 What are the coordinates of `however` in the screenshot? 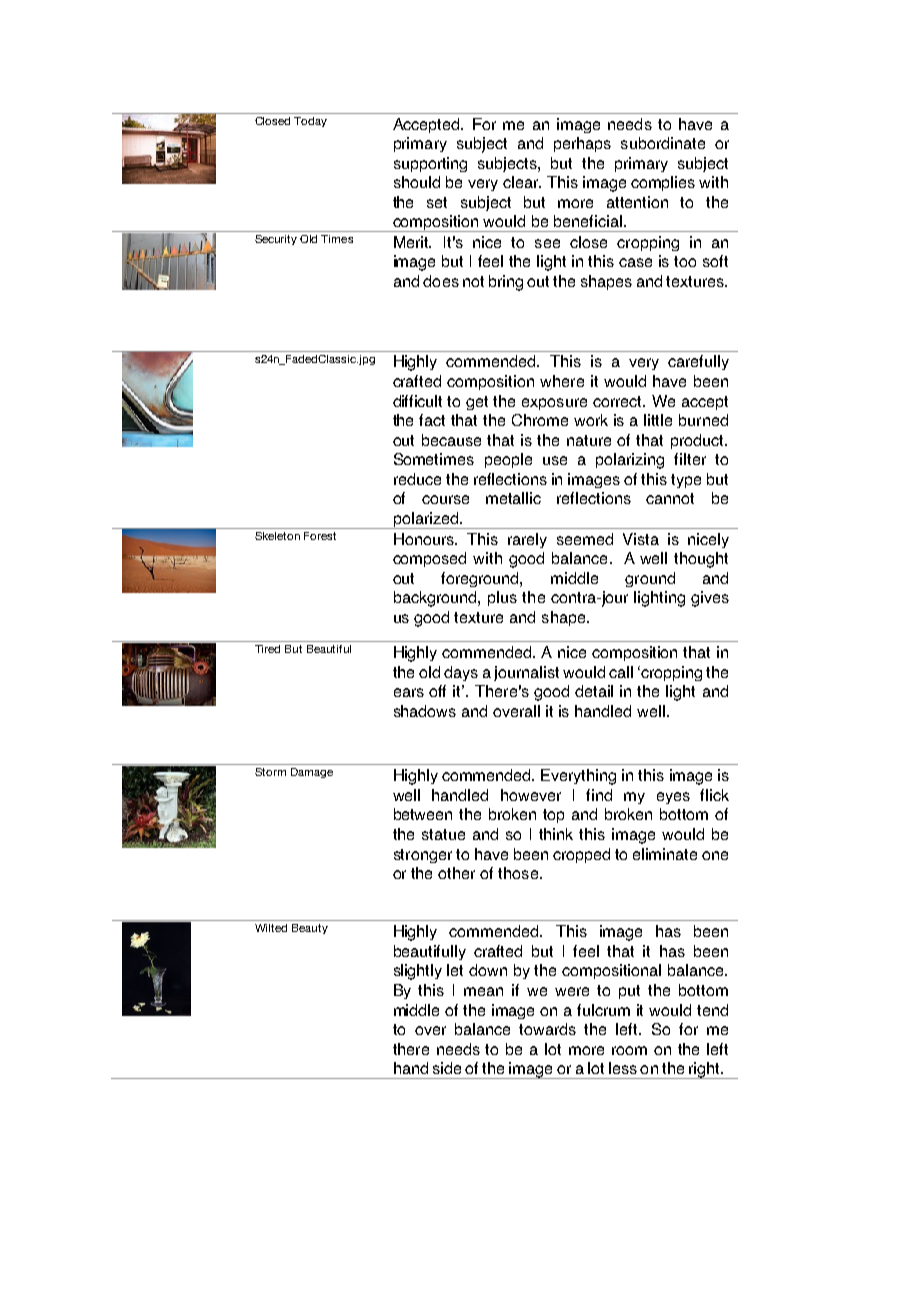 It's located at (531, 795).
